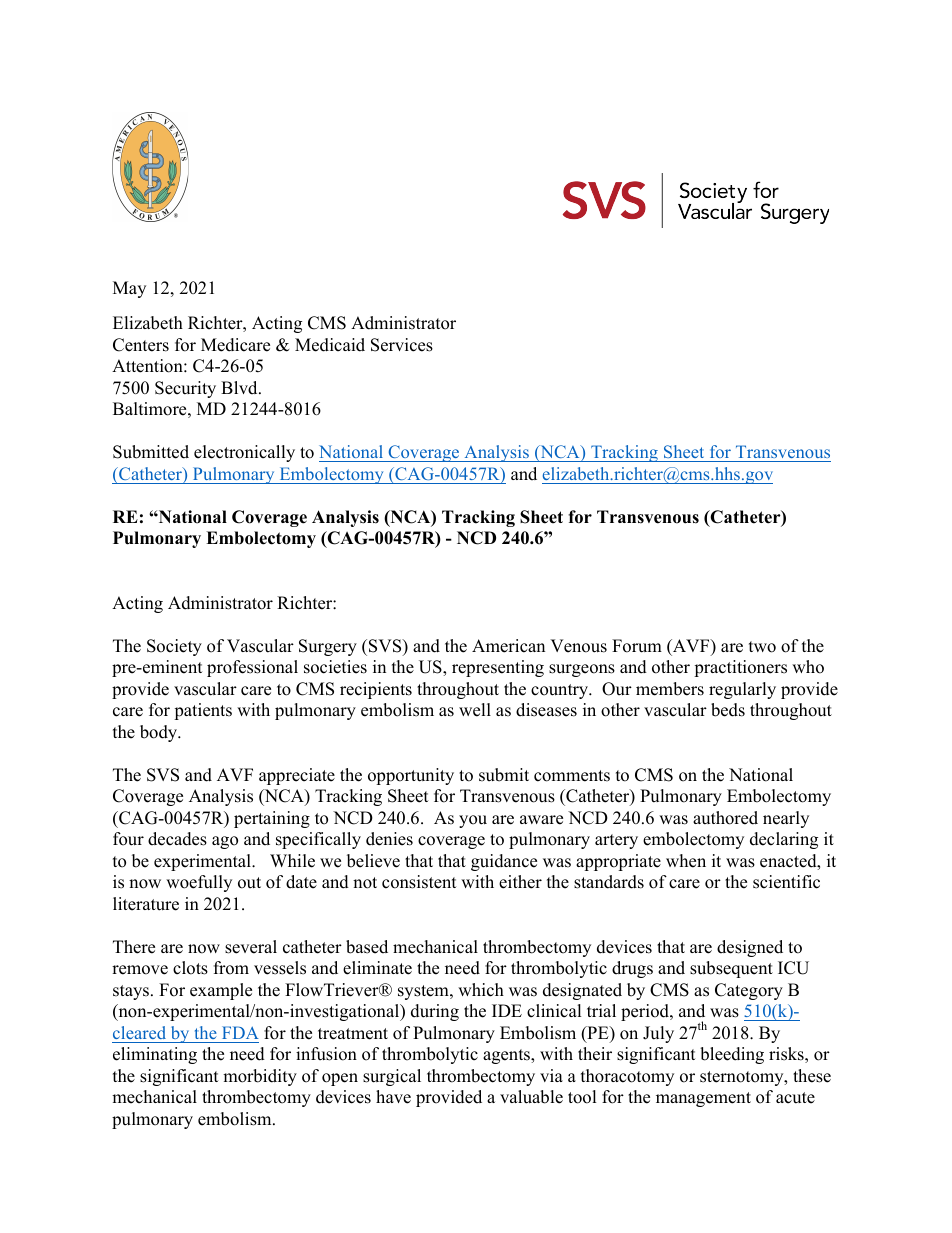 Image resolution: width=952 pixels, height=1233 pixels. What do you see at coordinates (742, 690) in the page?
I see `regularly` at bounding box center [742, 690].
